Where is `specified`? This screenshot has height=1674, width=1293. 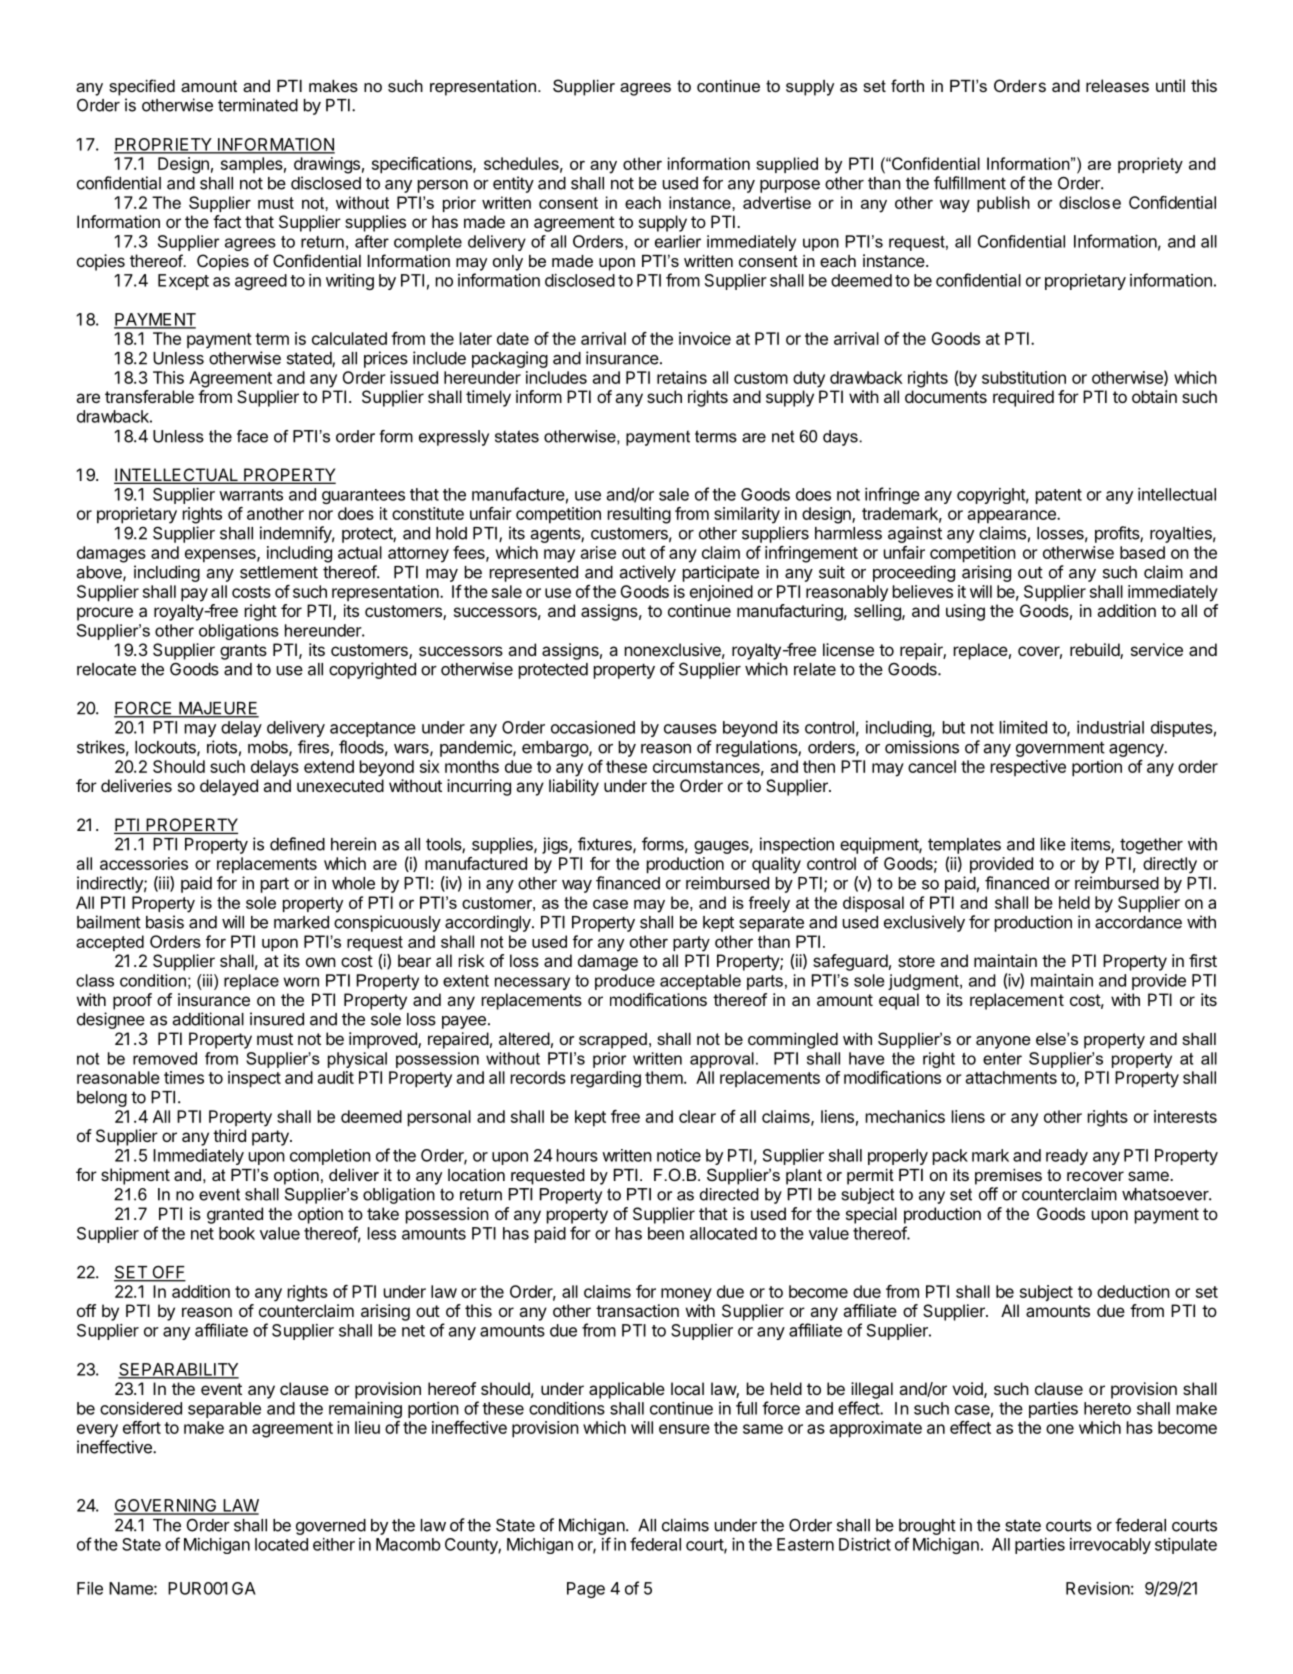 specified is located at coordinates (142, 87).
